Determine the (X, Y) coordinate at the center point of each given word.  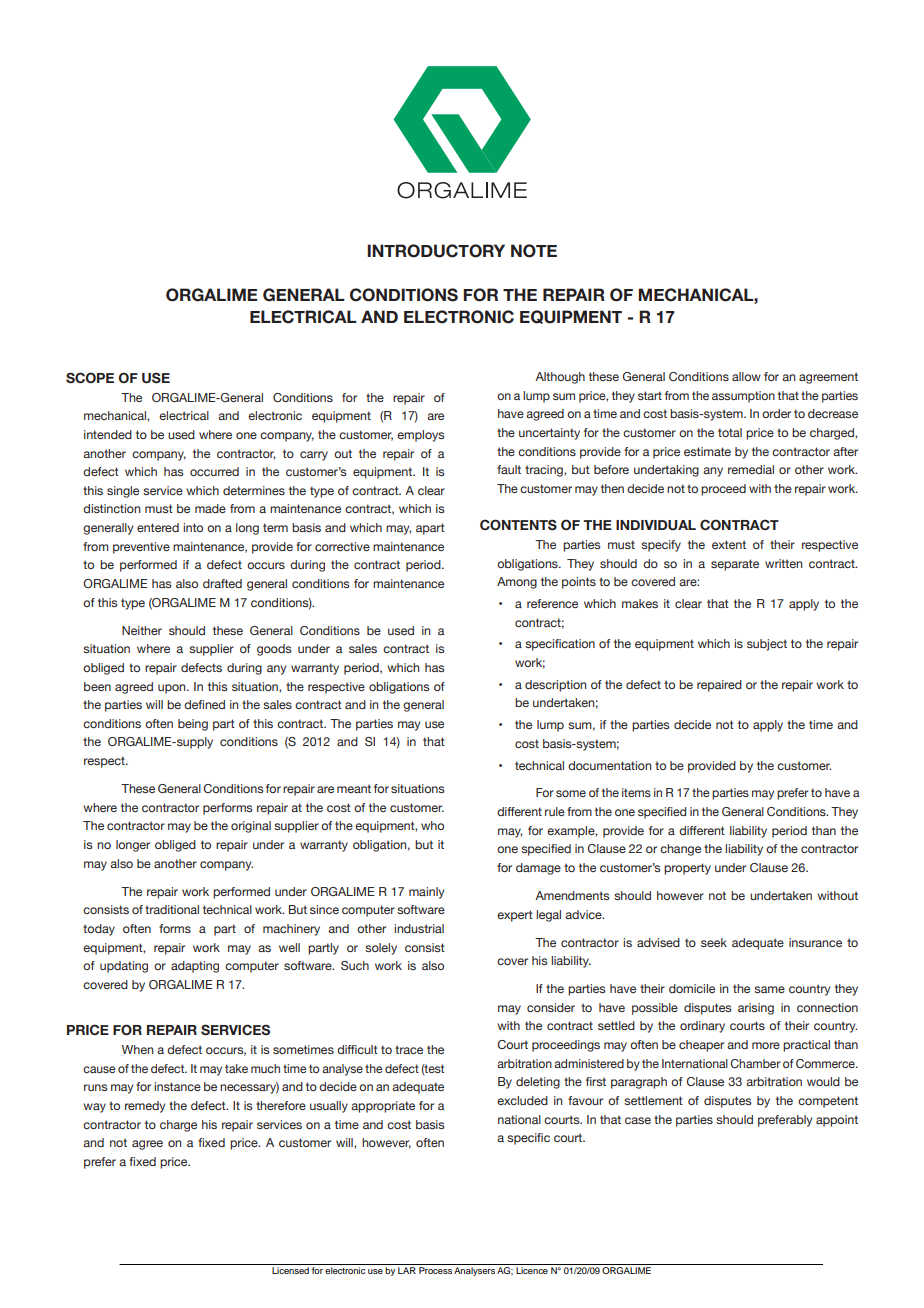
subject (767, 645)
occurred (214, 471)
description (555, 686)
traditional (172, 909)
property (687, 869)
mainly (426, 893)
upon (173, 689)
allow (746, 376)
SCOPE (90, 378)
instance (177, 1086)
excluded (522, 1100)
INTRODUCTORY (436, 251)
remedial (751, 469)
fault (509, 469)
